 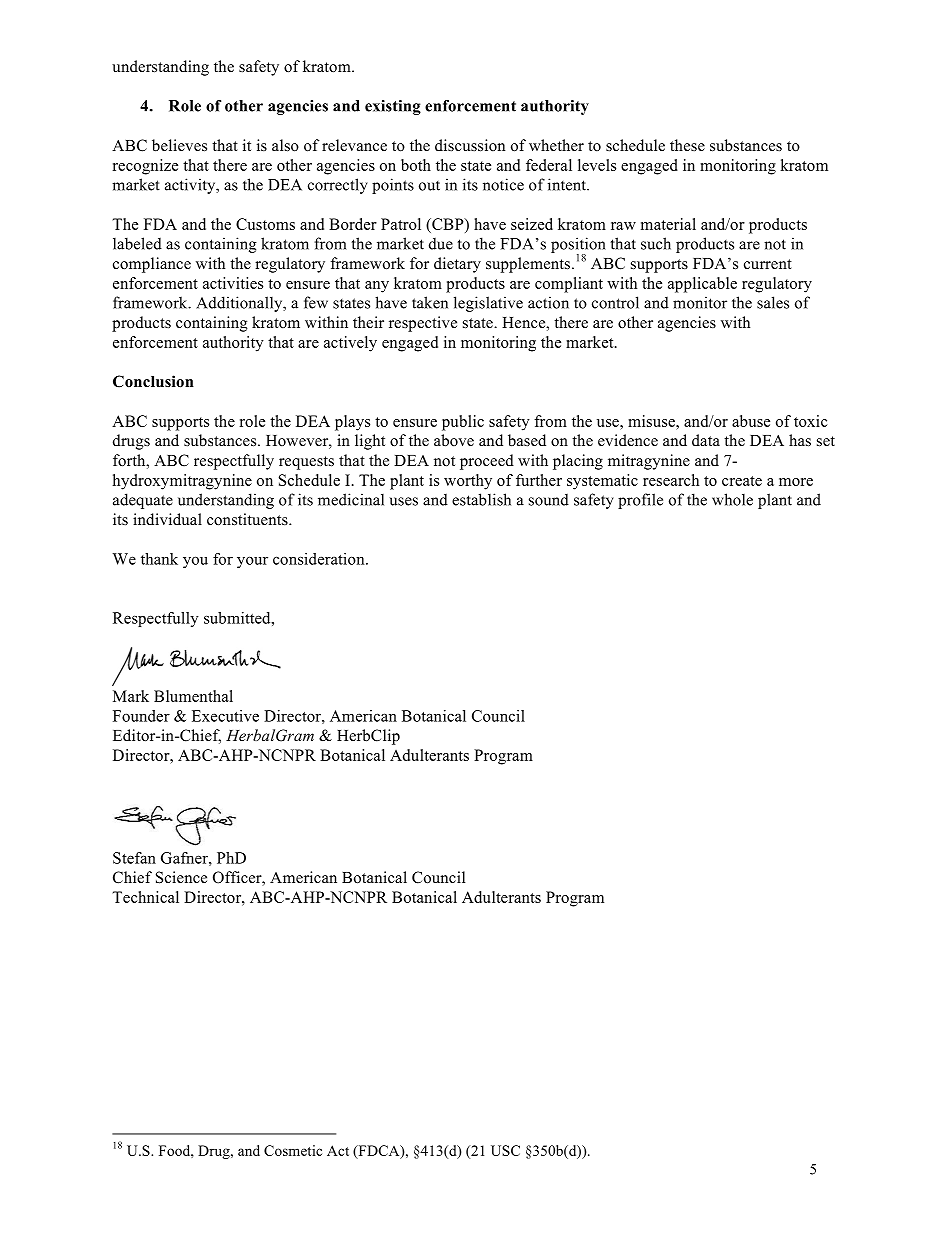 I want to click on Executive, so click(x=225, y=716).
